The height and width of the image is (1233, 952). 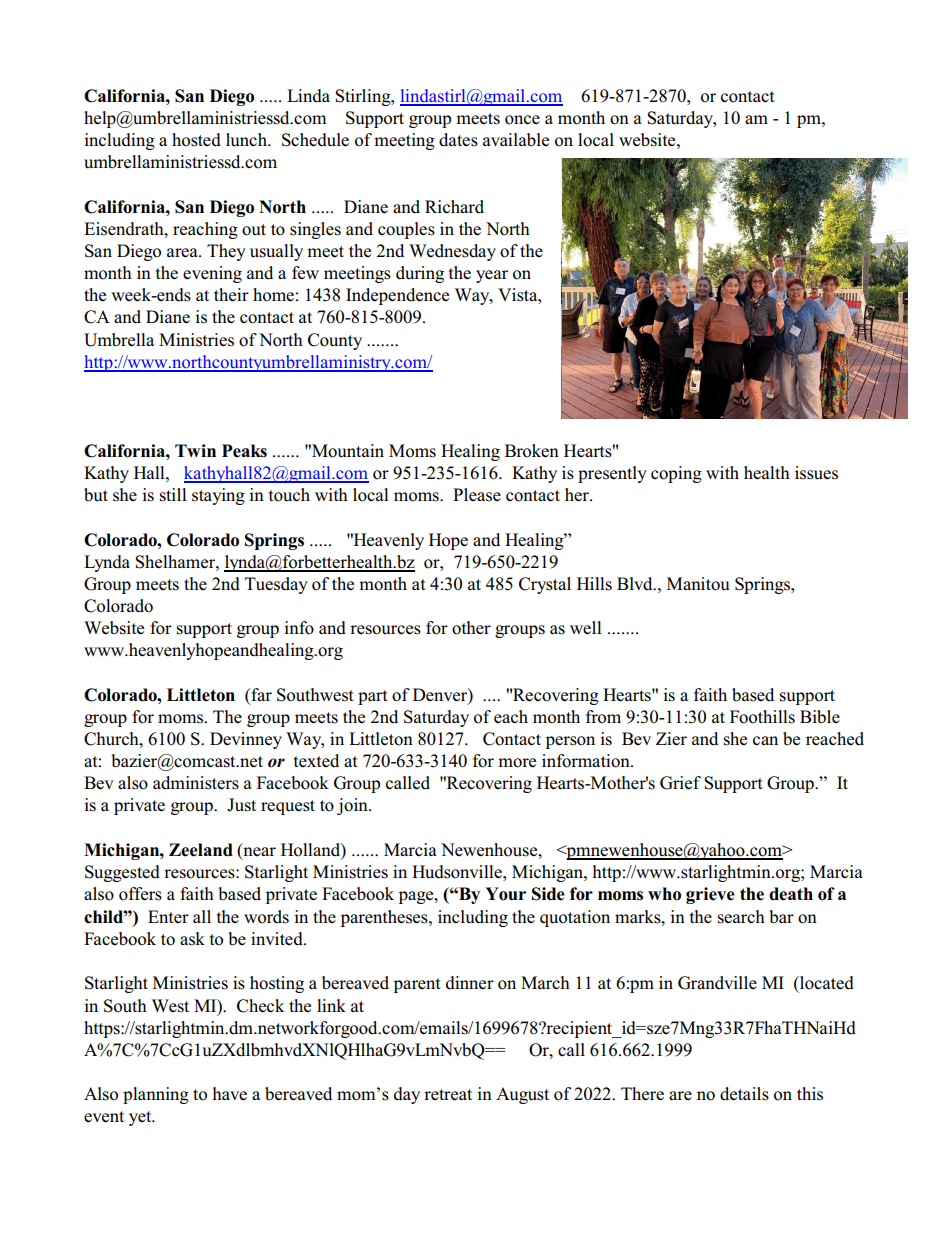 What do you see at coordinates (458, 140) in the image?
I see `dates` at bounding box center [458, 140].
